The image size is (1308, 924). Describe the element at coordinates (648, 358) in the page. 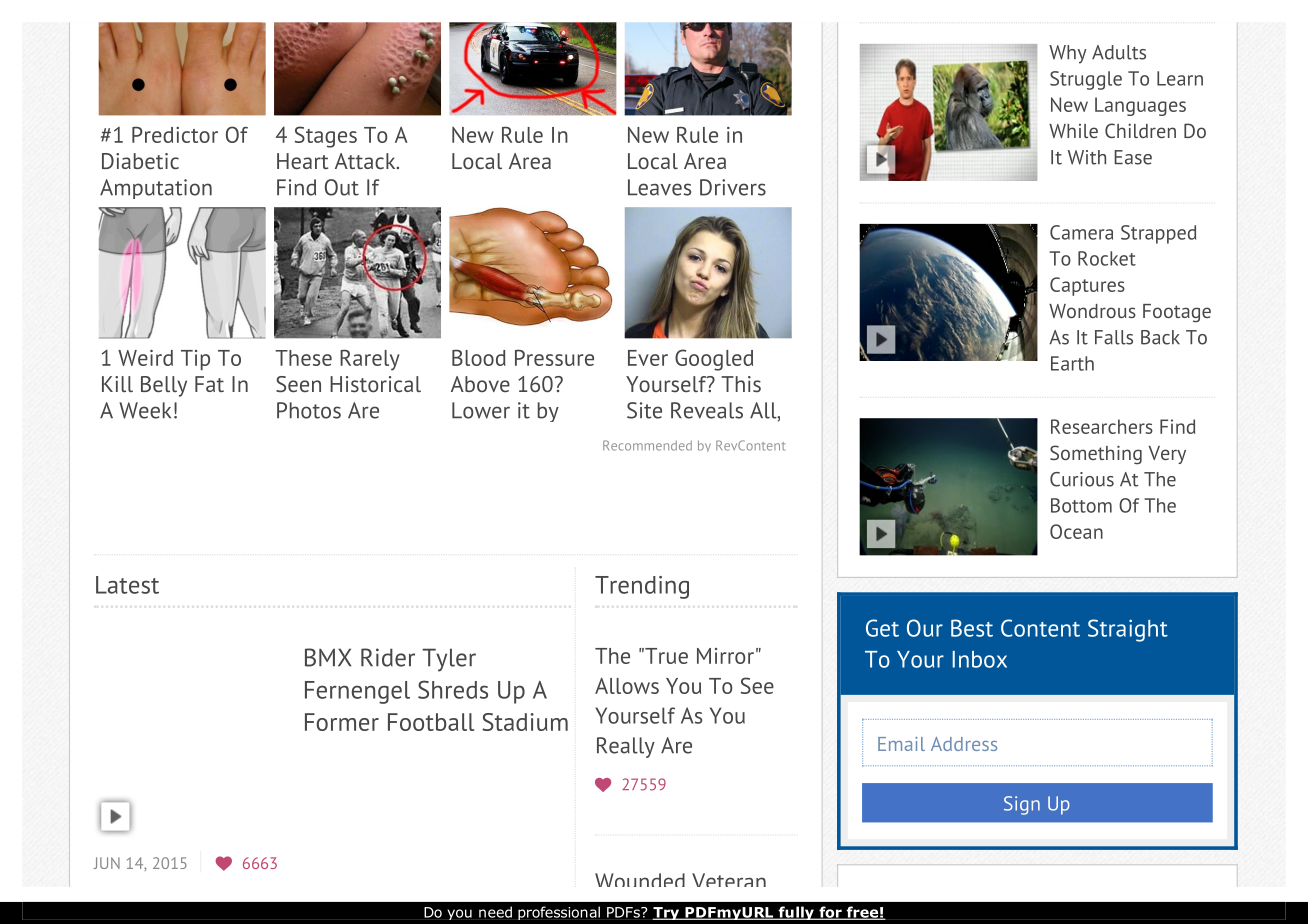

I see `Ever` at that location.
